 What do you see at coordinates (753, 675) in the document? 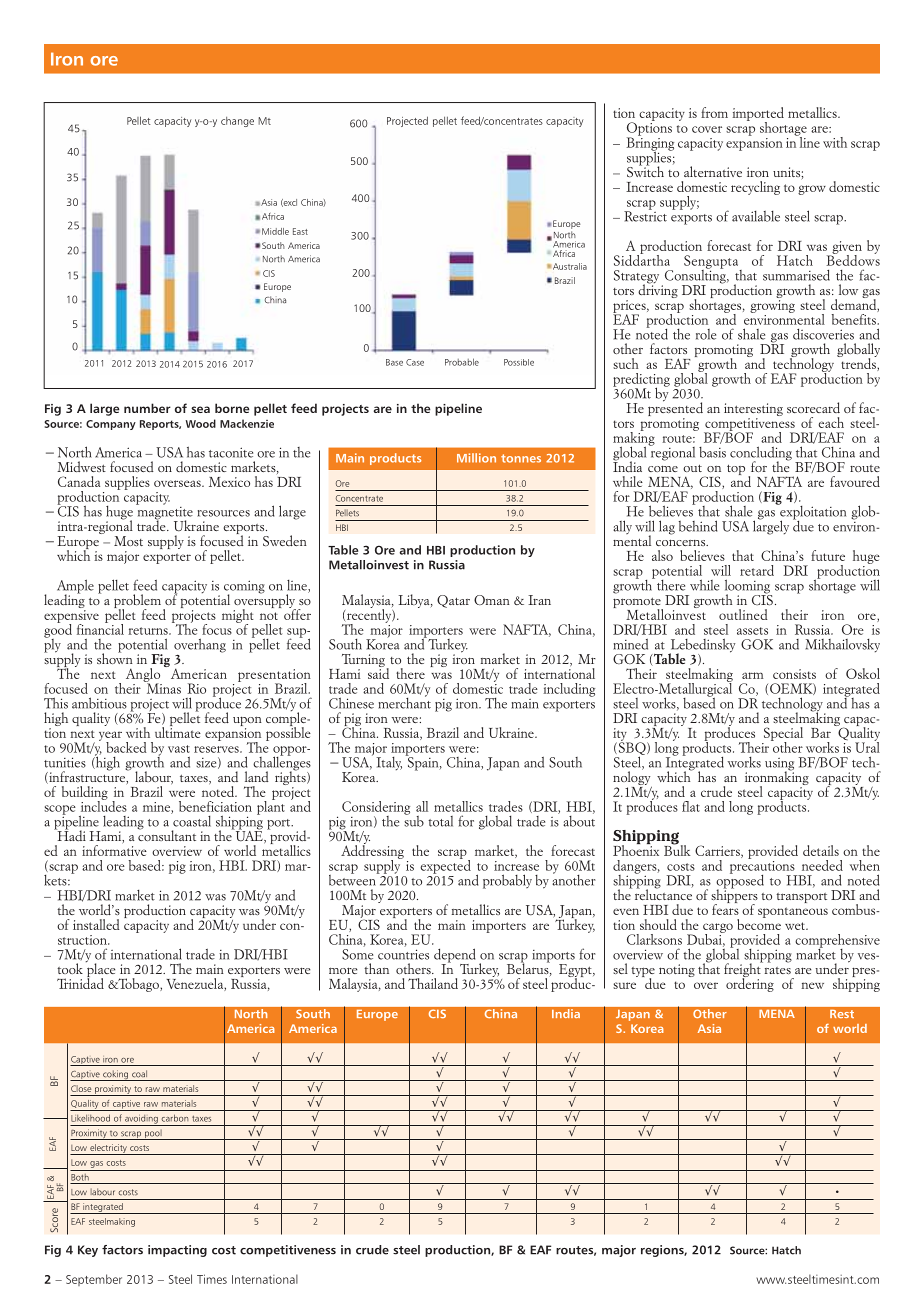
I see `arm` at bounding box center [753, 675].
